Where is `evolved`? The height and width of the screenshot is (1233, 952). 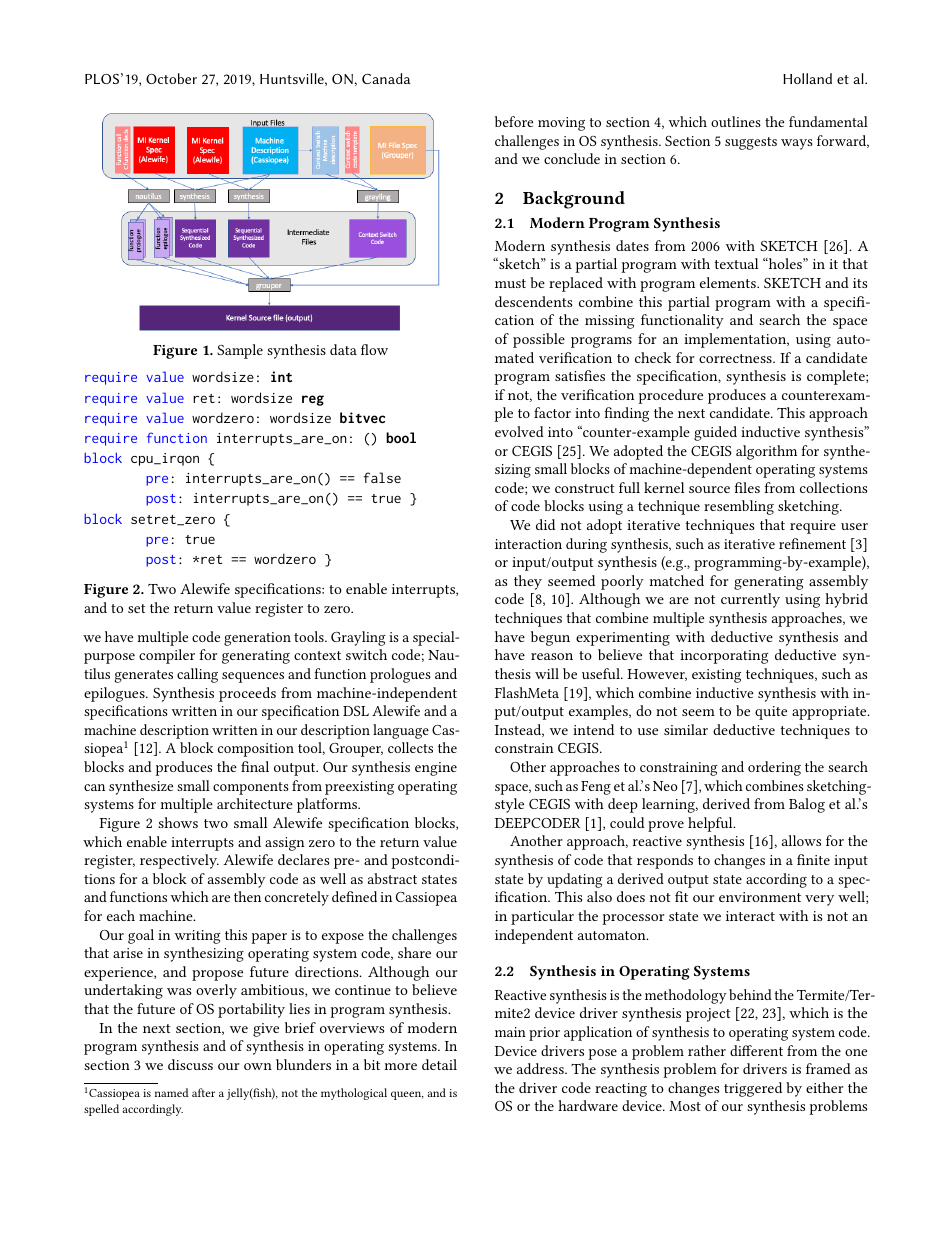
evolved is located at coordinates (519, 431).
